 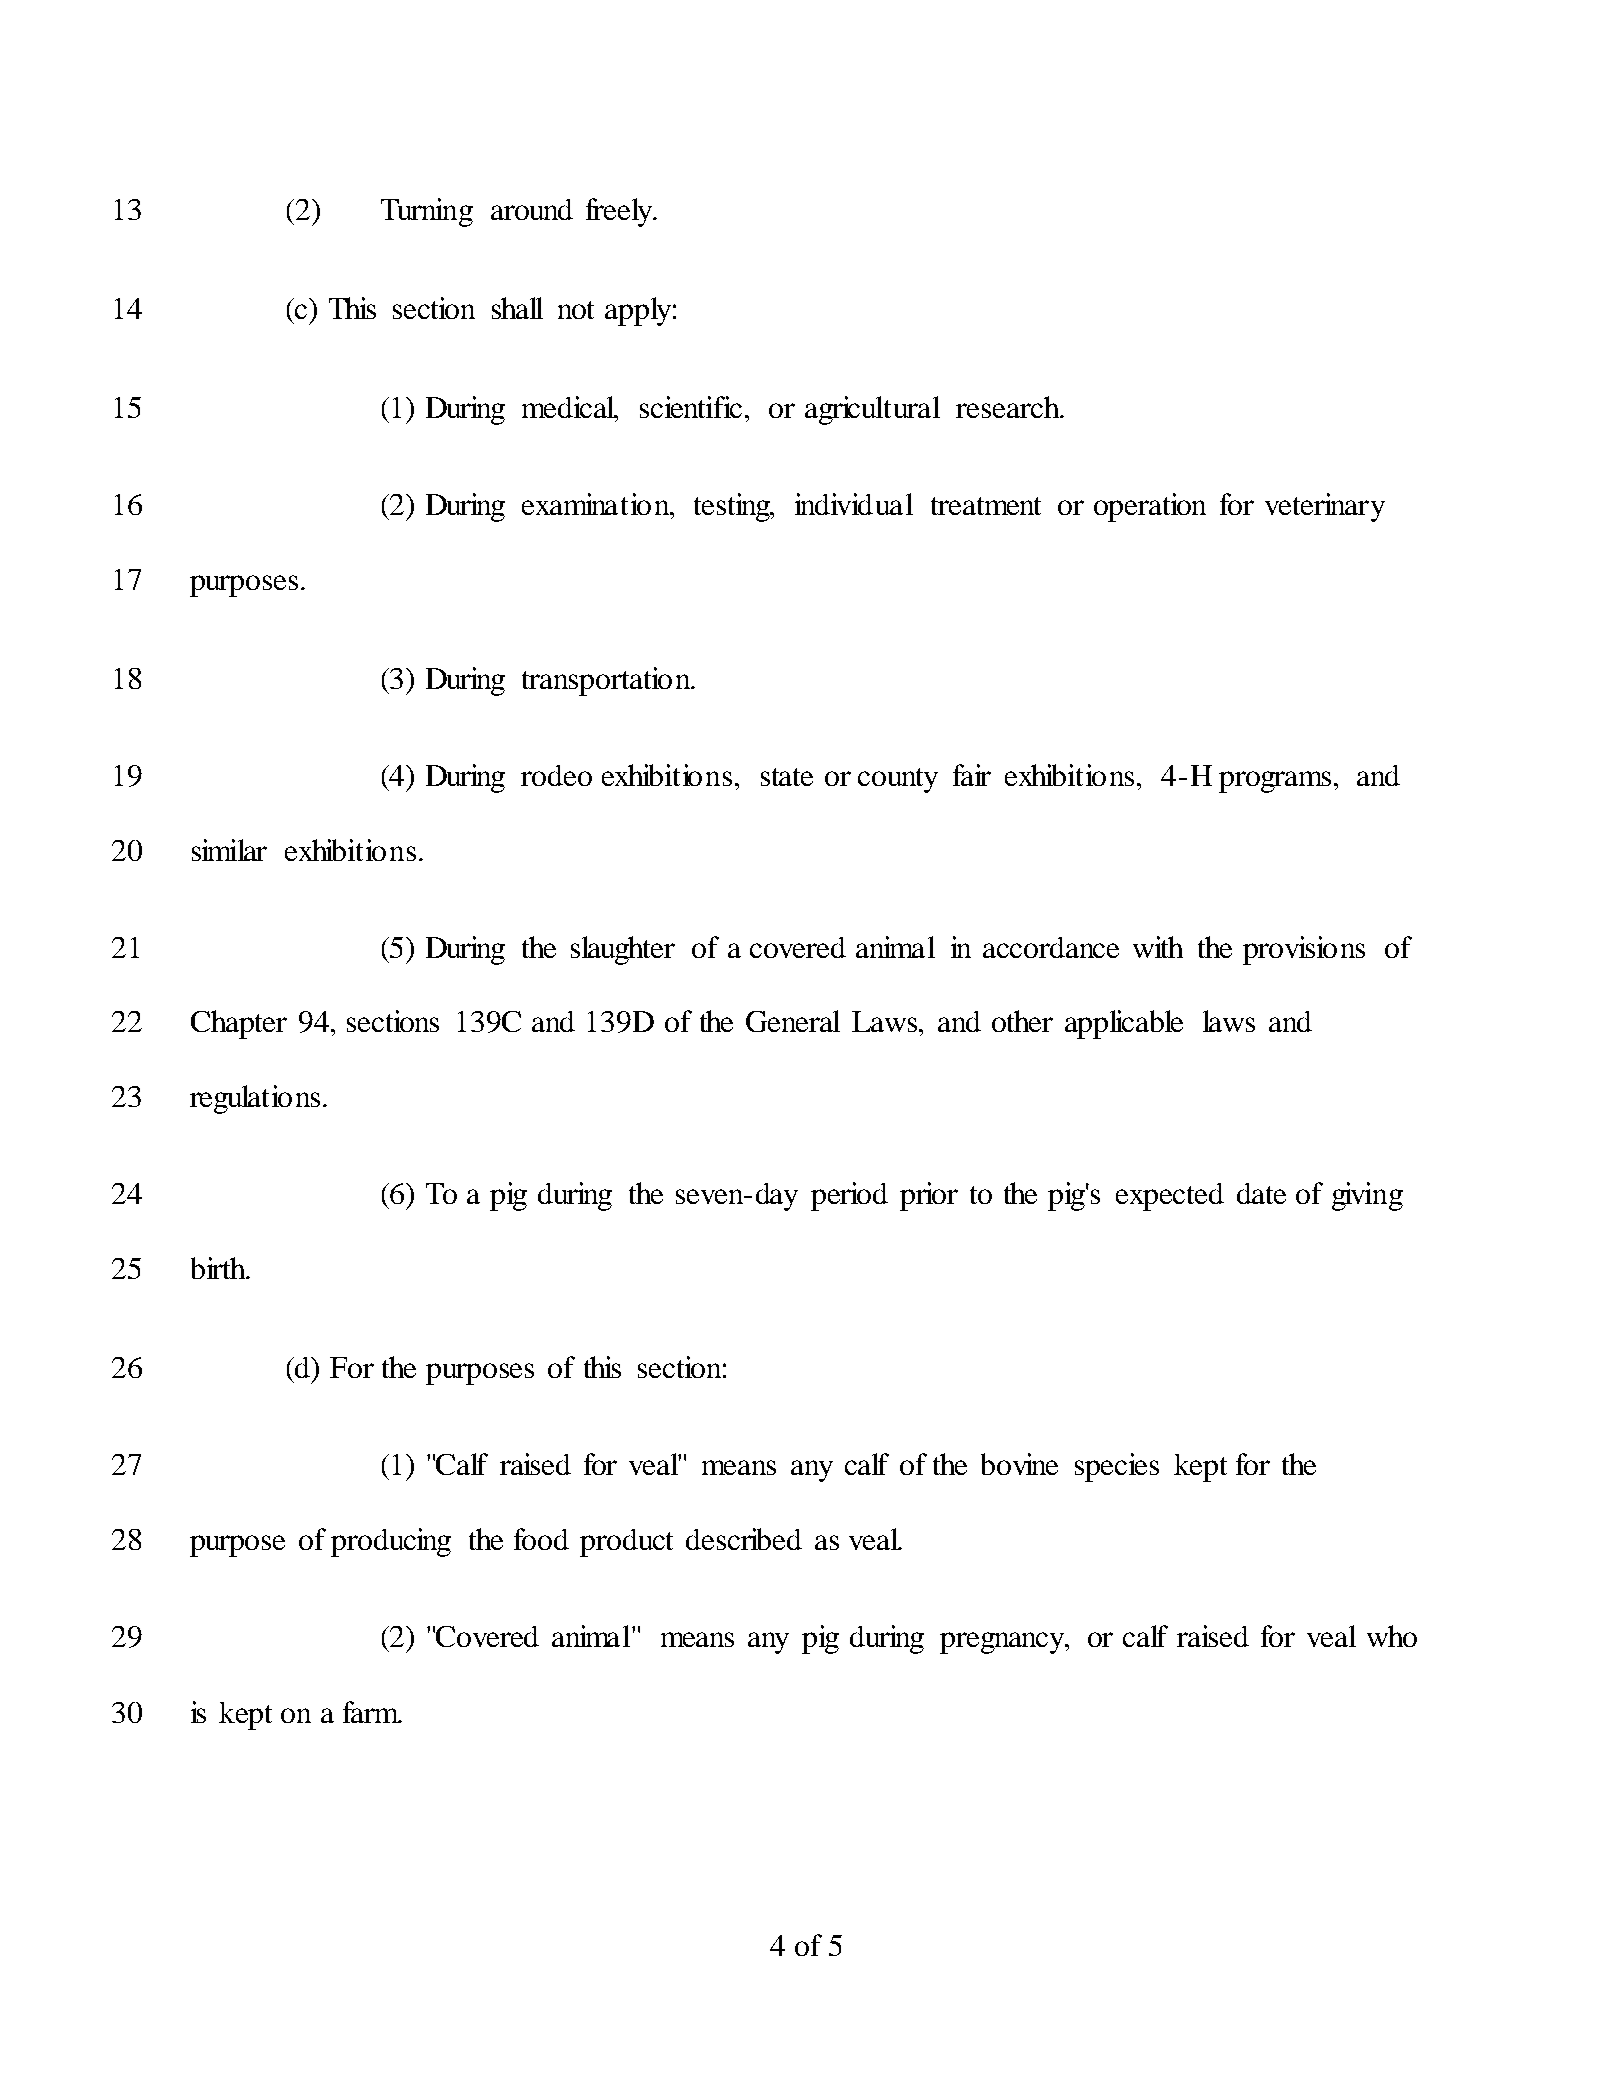 I want to click on provisions, so click(x=1304, y=950).
